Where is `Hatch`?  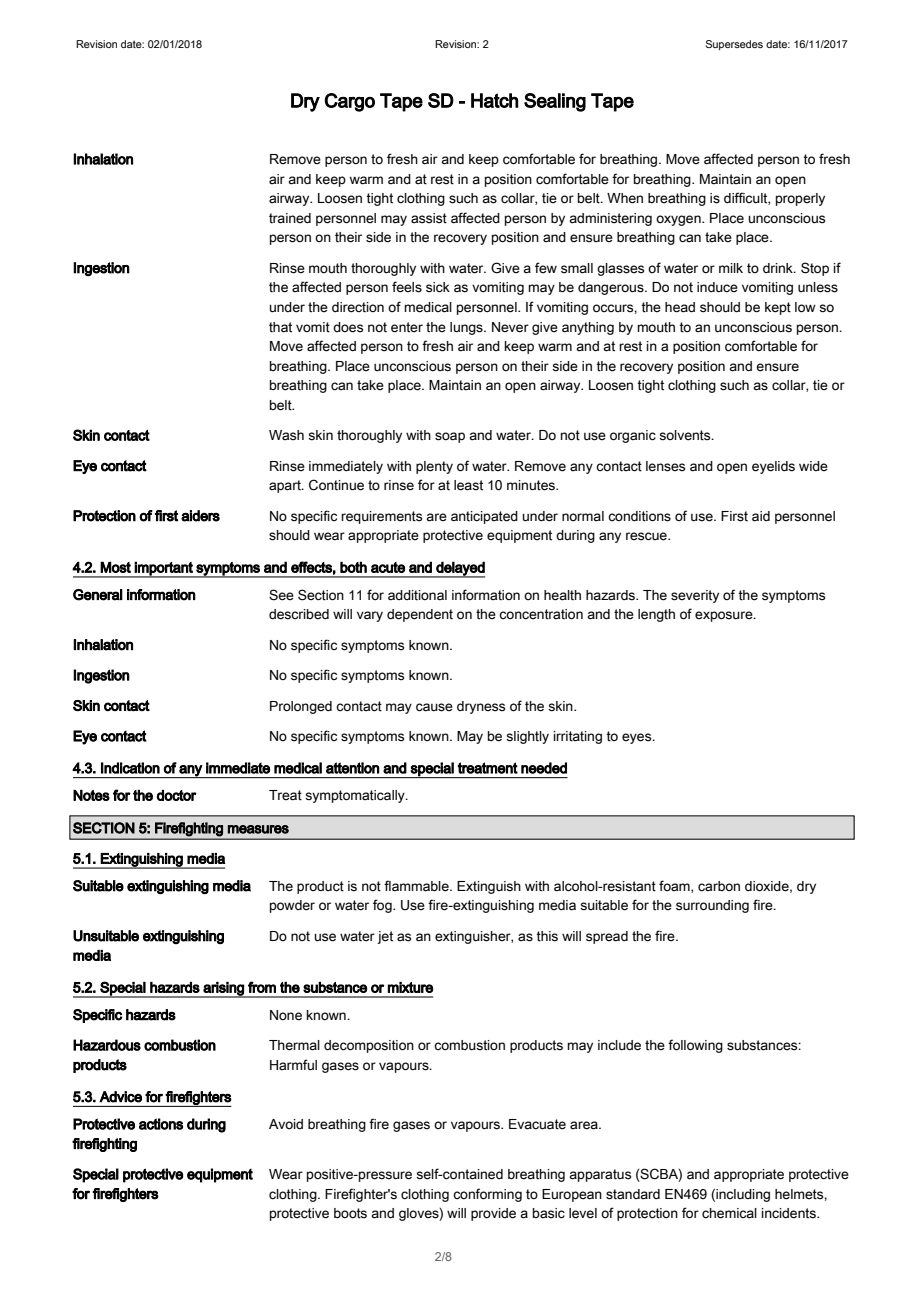
Hatch is located at coordinates (494, 100).
